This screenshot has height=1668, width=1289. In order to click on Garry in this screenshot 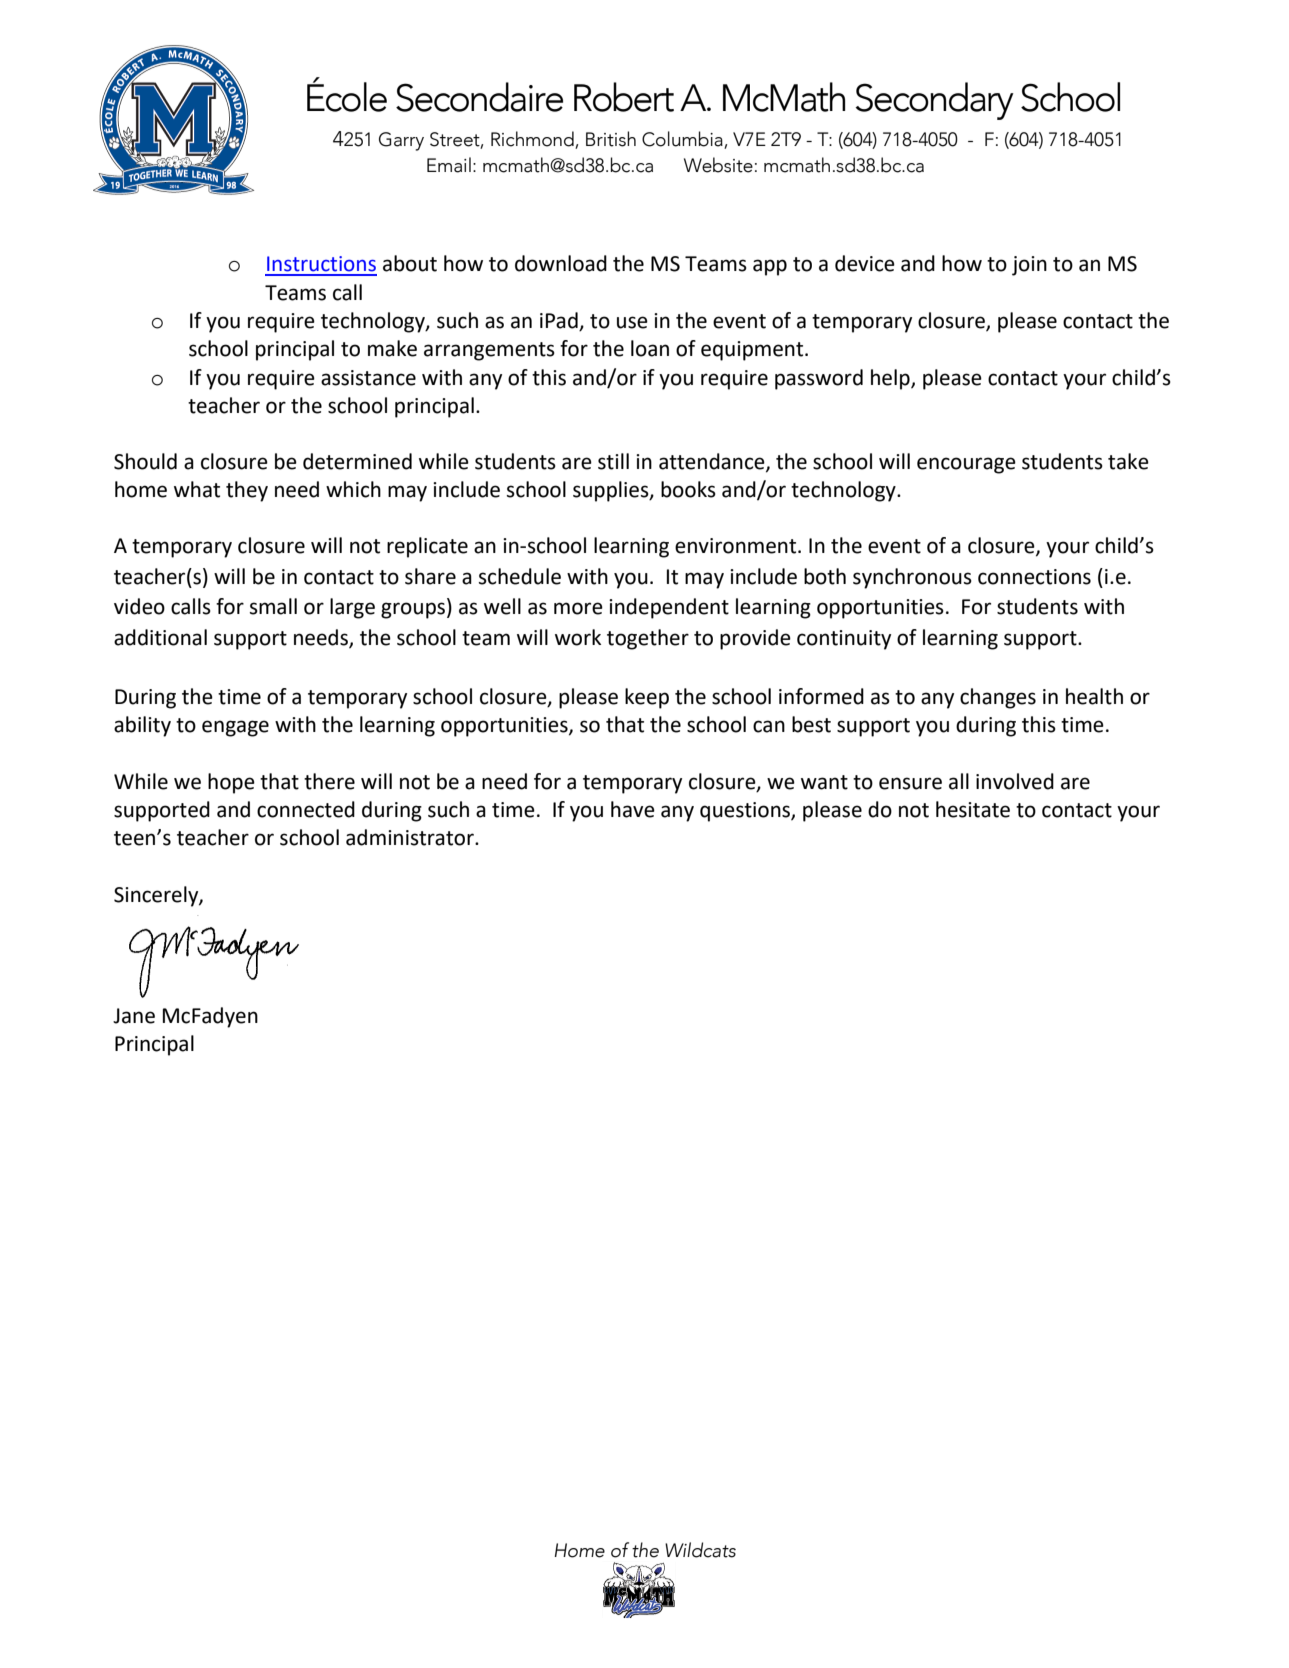, I will do `click(401, 141)`.
